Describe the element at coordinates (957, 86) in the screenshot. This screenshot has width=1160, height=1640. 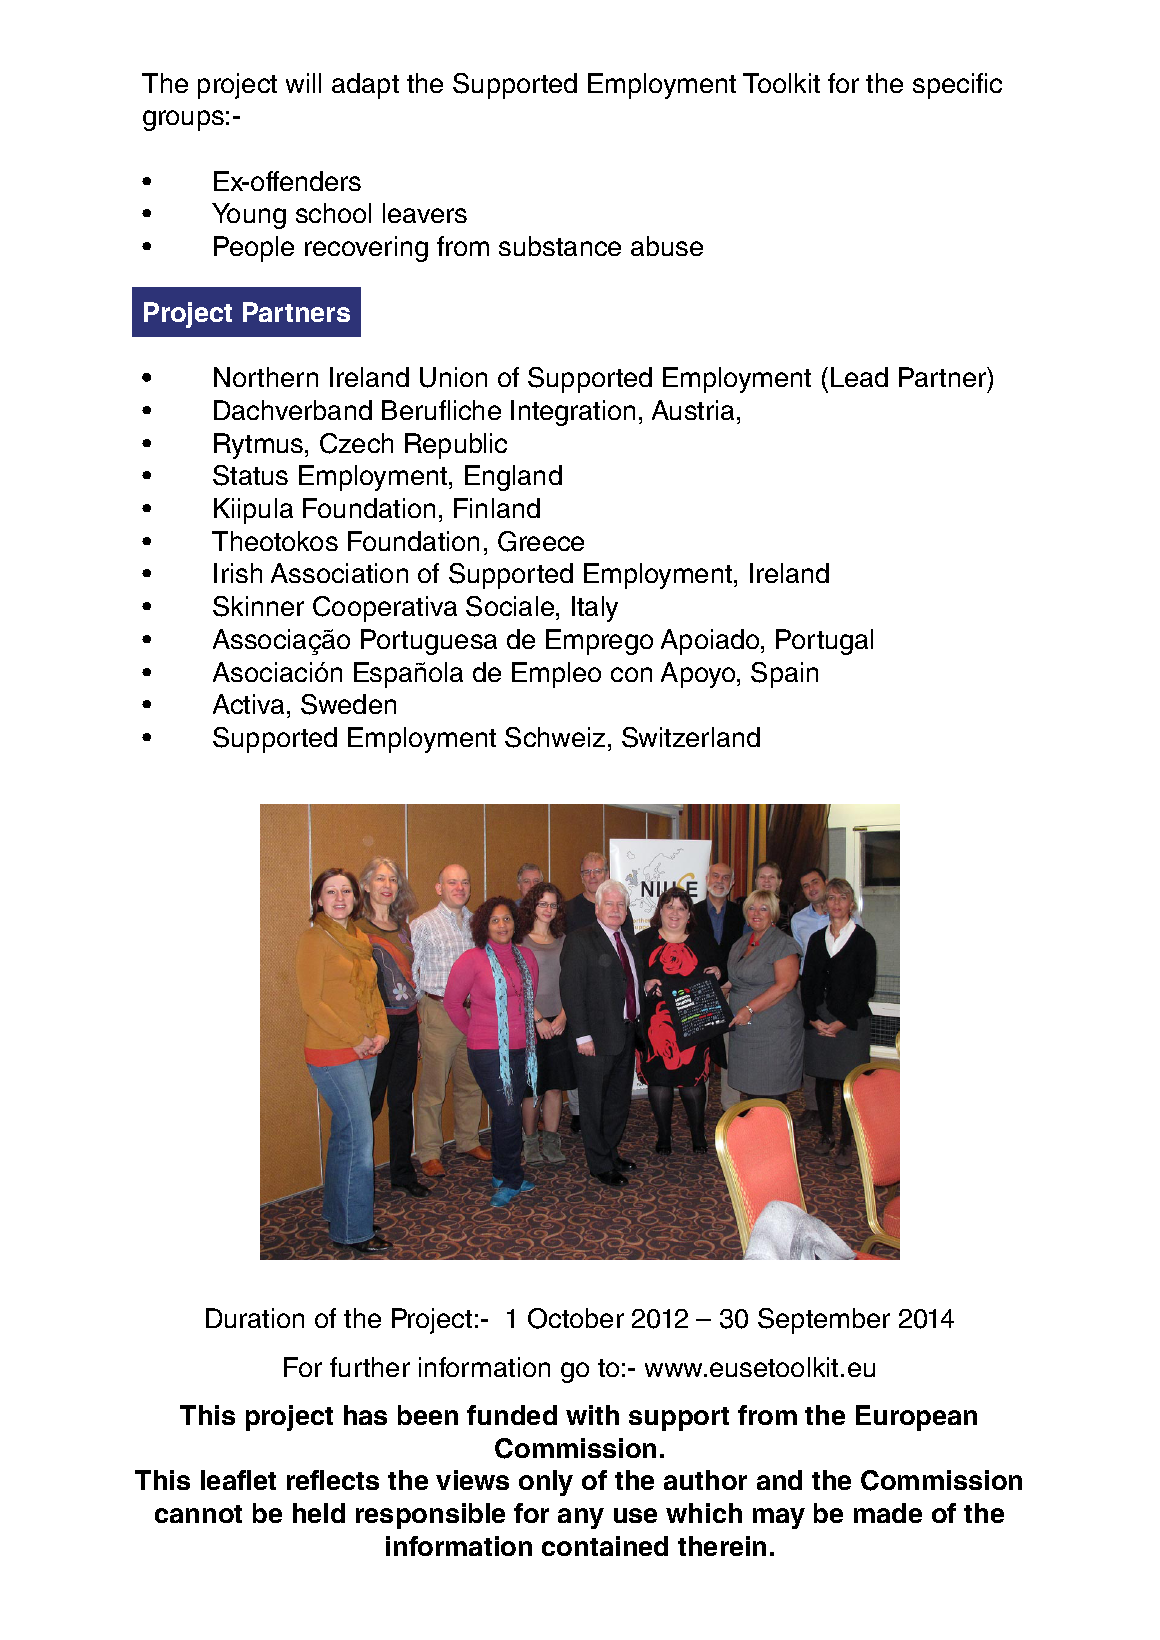
I see `specific` at that location.
